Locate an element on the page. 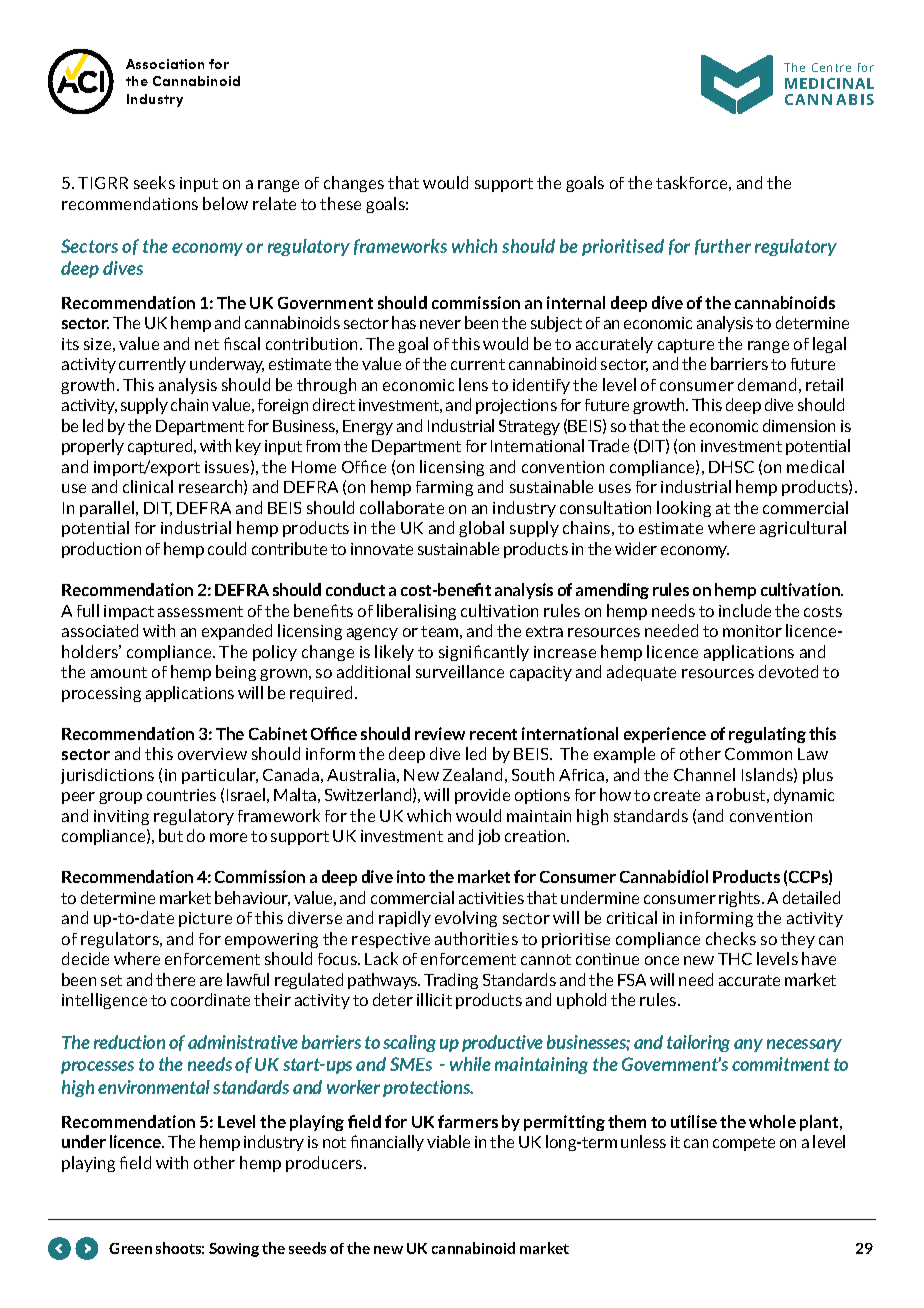  Green is located at coordinates (130, 1248).
